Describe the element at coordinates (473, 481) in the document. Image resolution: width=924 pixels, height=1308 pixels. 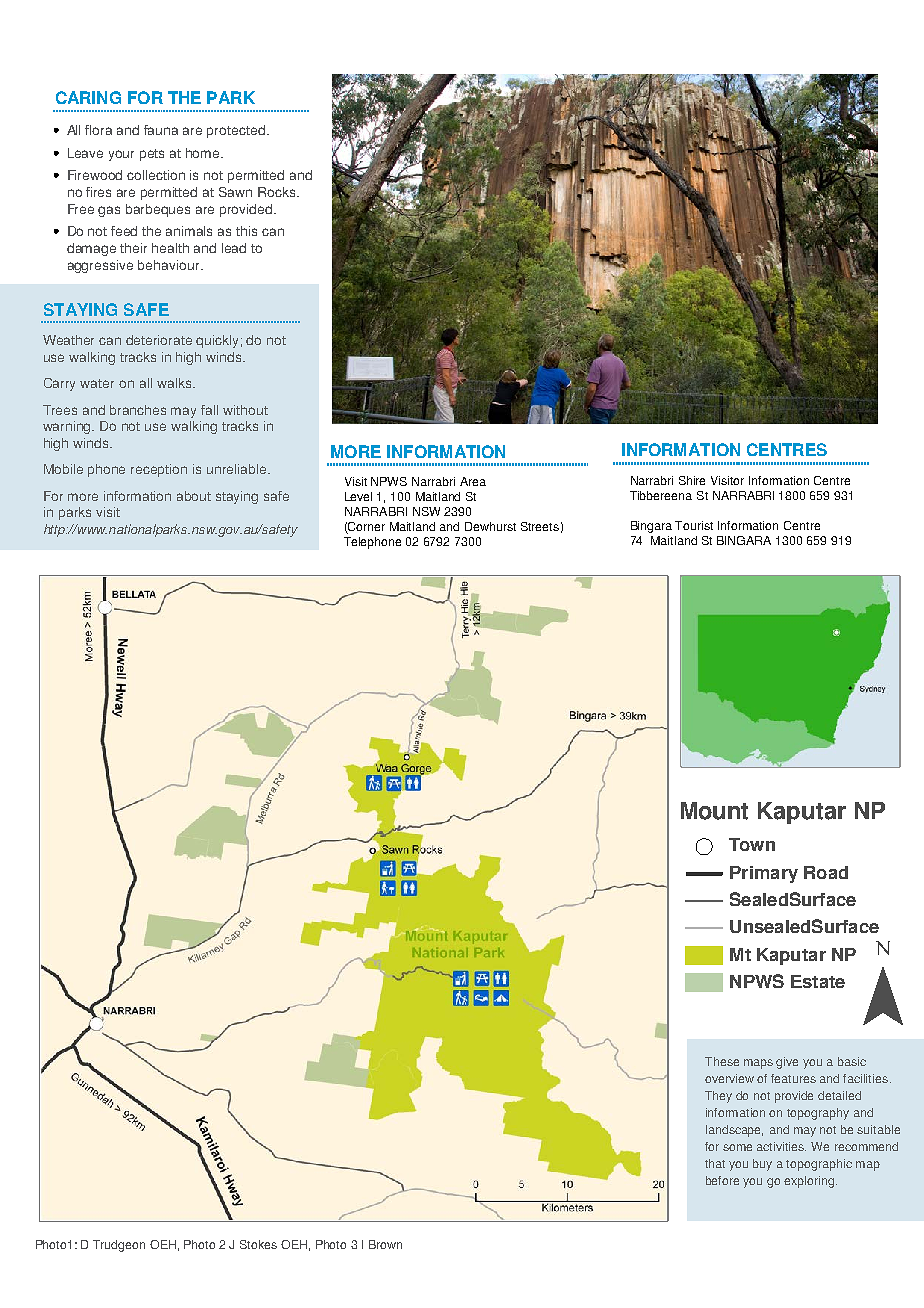
I see `Area` at that location.
